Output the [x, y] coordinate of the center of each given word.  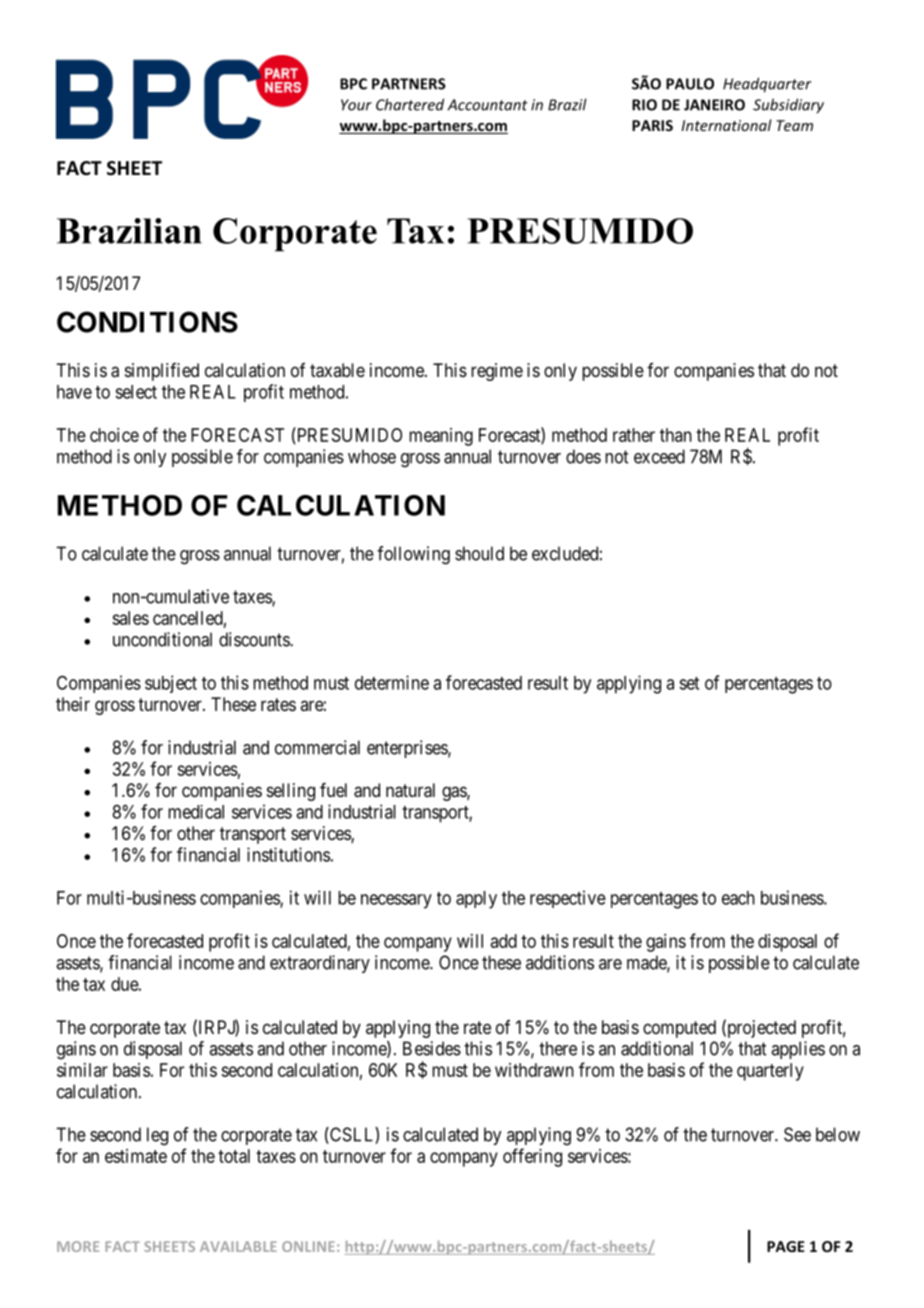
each [738, 898]
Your [356, 105]
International [726, 125]
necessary [396, 901]
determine [392, 682]
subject [171, 684]
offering [532, 1157]
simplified [162, 372]
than [676, 435]
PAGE [786, 1246]
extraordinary [320, 964]
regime [497, 372]
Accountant [488, 105]
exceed [659, 456]
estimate [136, 1156]
